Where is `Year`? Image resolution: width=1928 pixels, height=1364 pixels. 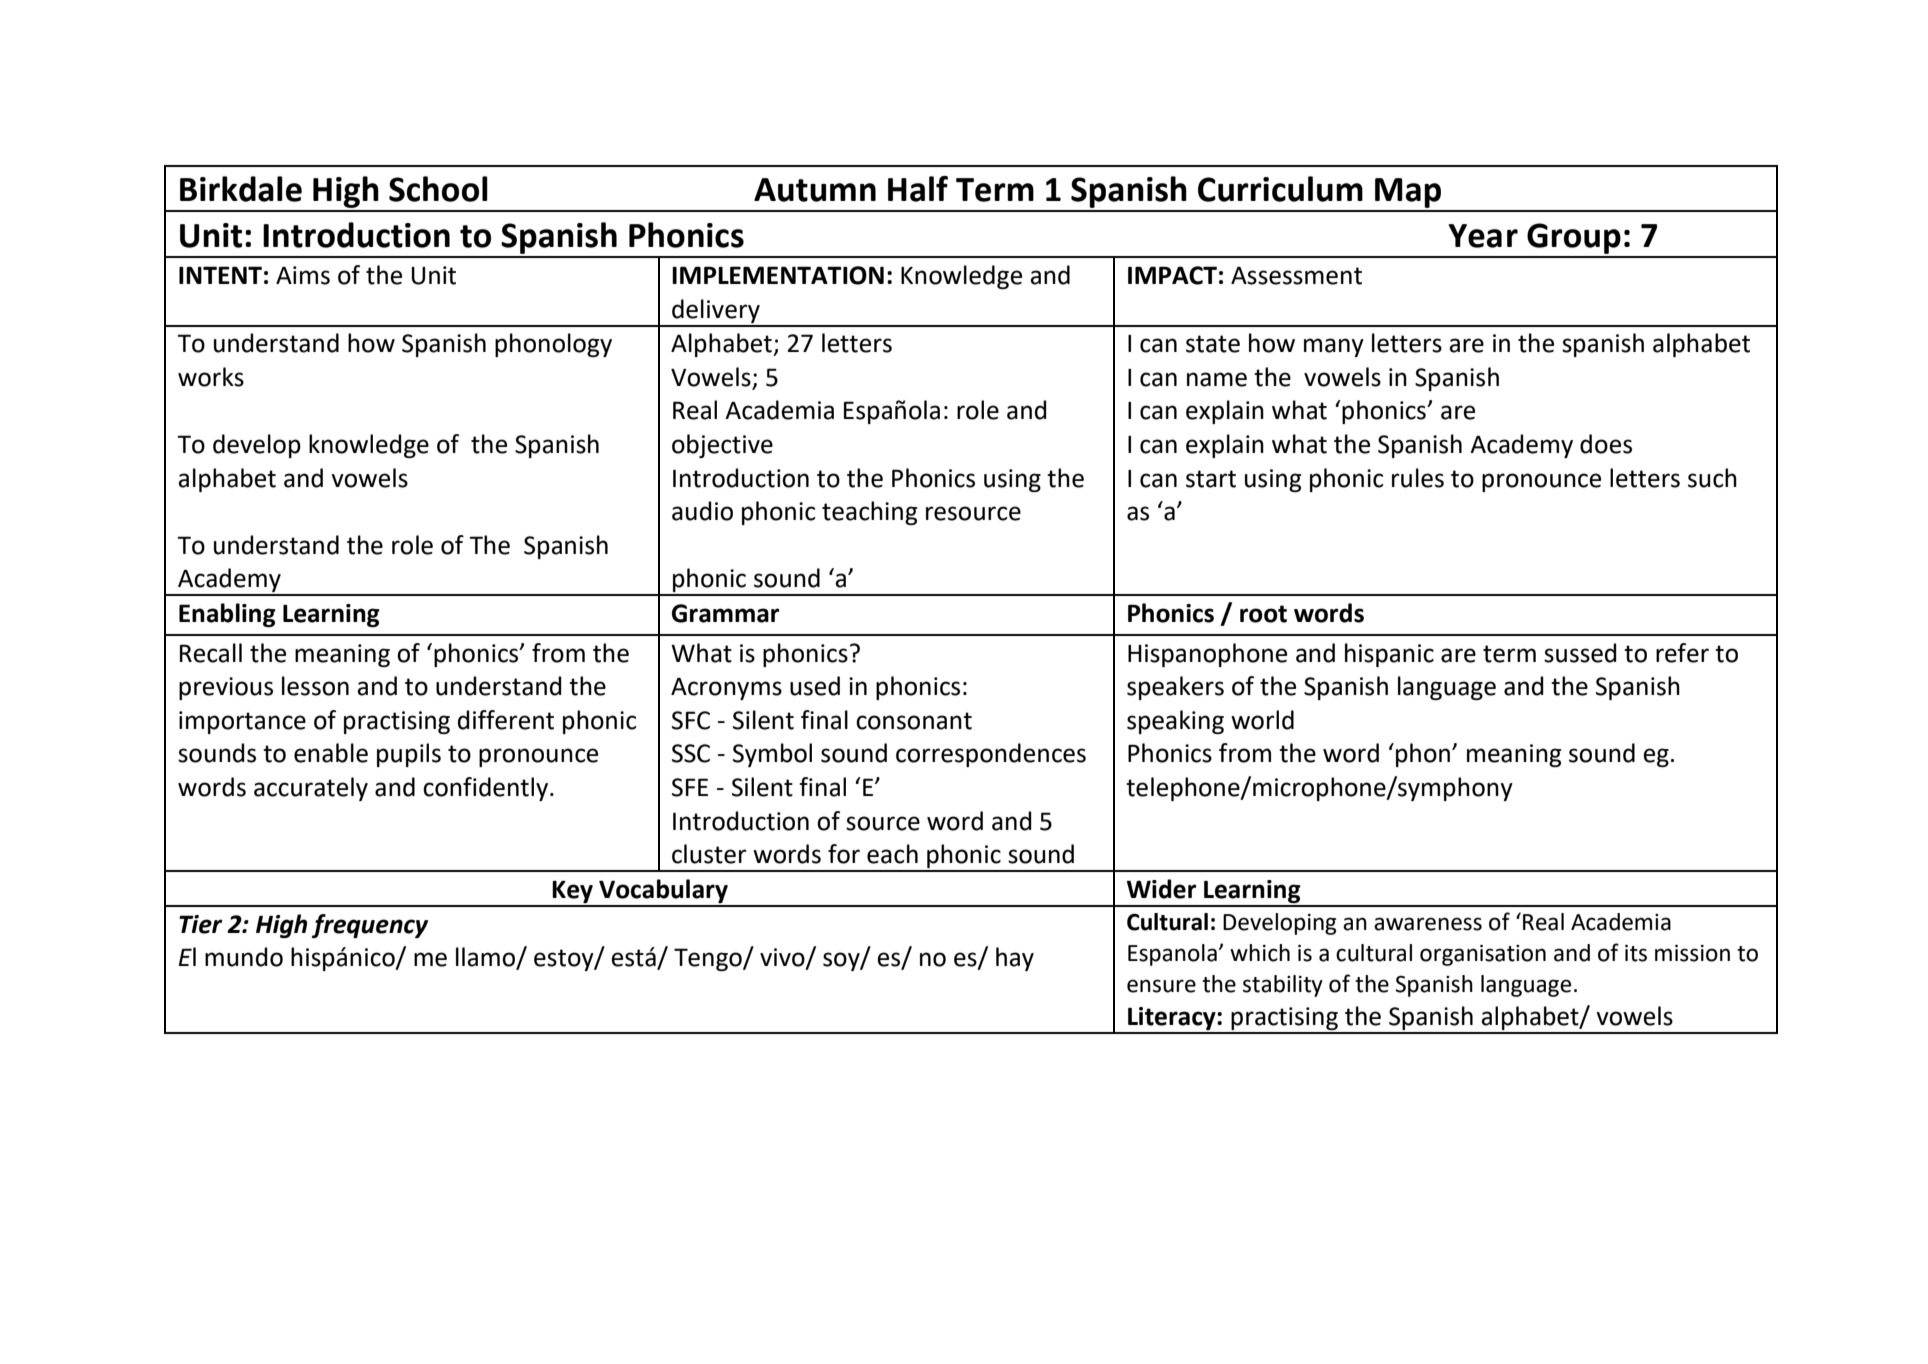 Year is located at coordinates (1483, 236).
